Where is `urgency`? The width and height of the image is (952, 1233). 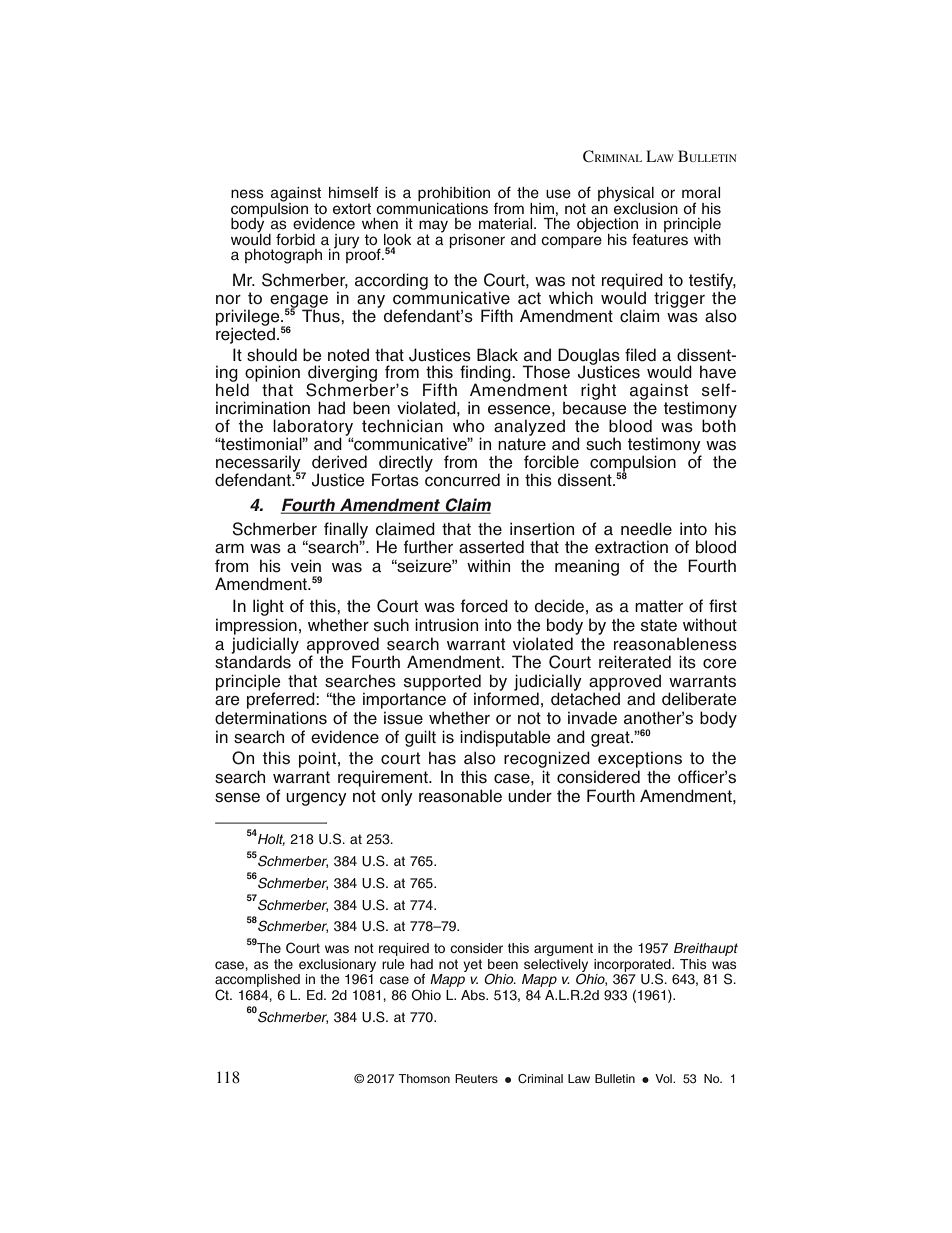 urgency is located at coordinates (316, 799).
